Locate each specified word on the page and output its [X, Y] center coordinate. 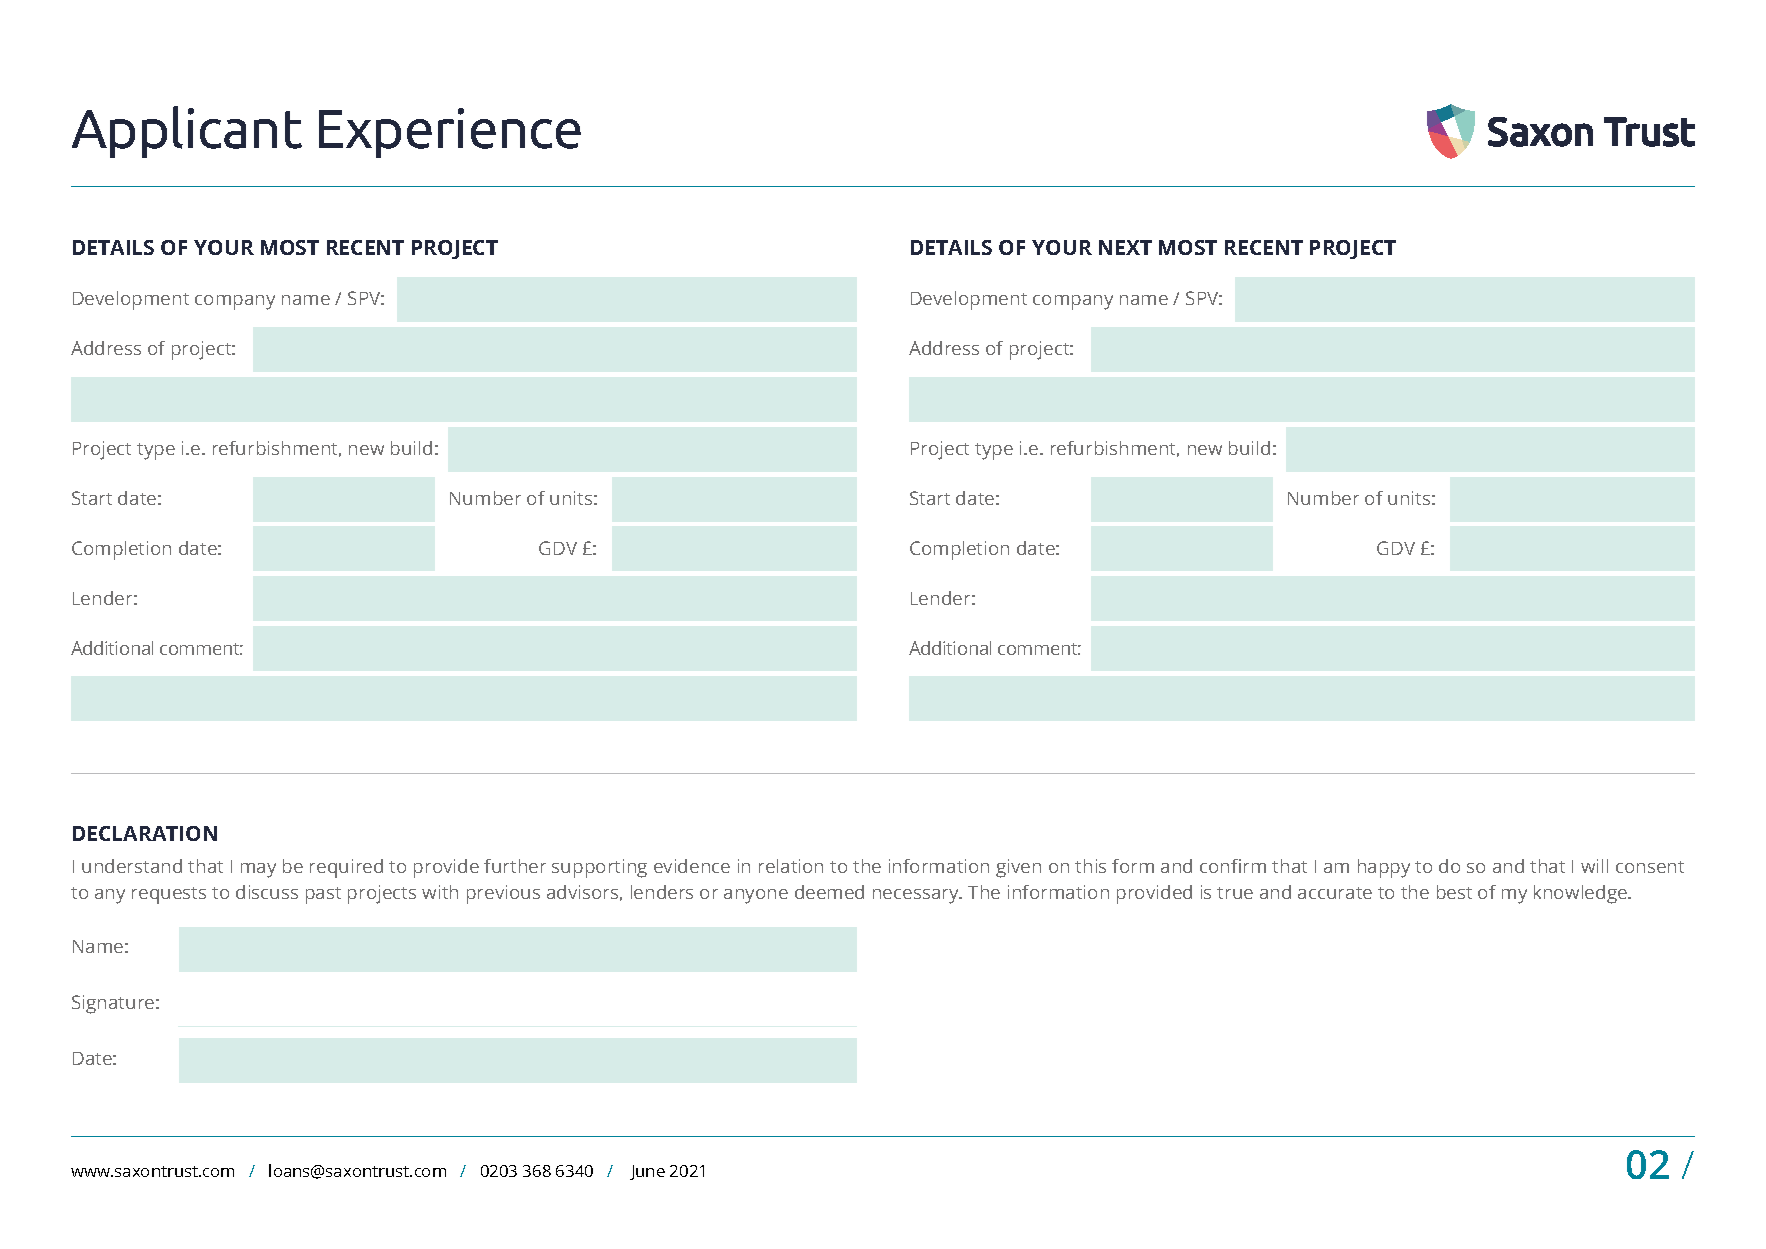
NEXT [1125, 247]
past [323, 895]
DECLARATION [145, 833]
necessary [917, 896]
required [346, 868]
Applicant [187, 132]
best [1454, 892]
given [1018, 868]
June [647, 1172]
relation [791, 866]
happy [1384, 868]
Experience [450, 133]
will [1594, 866]
